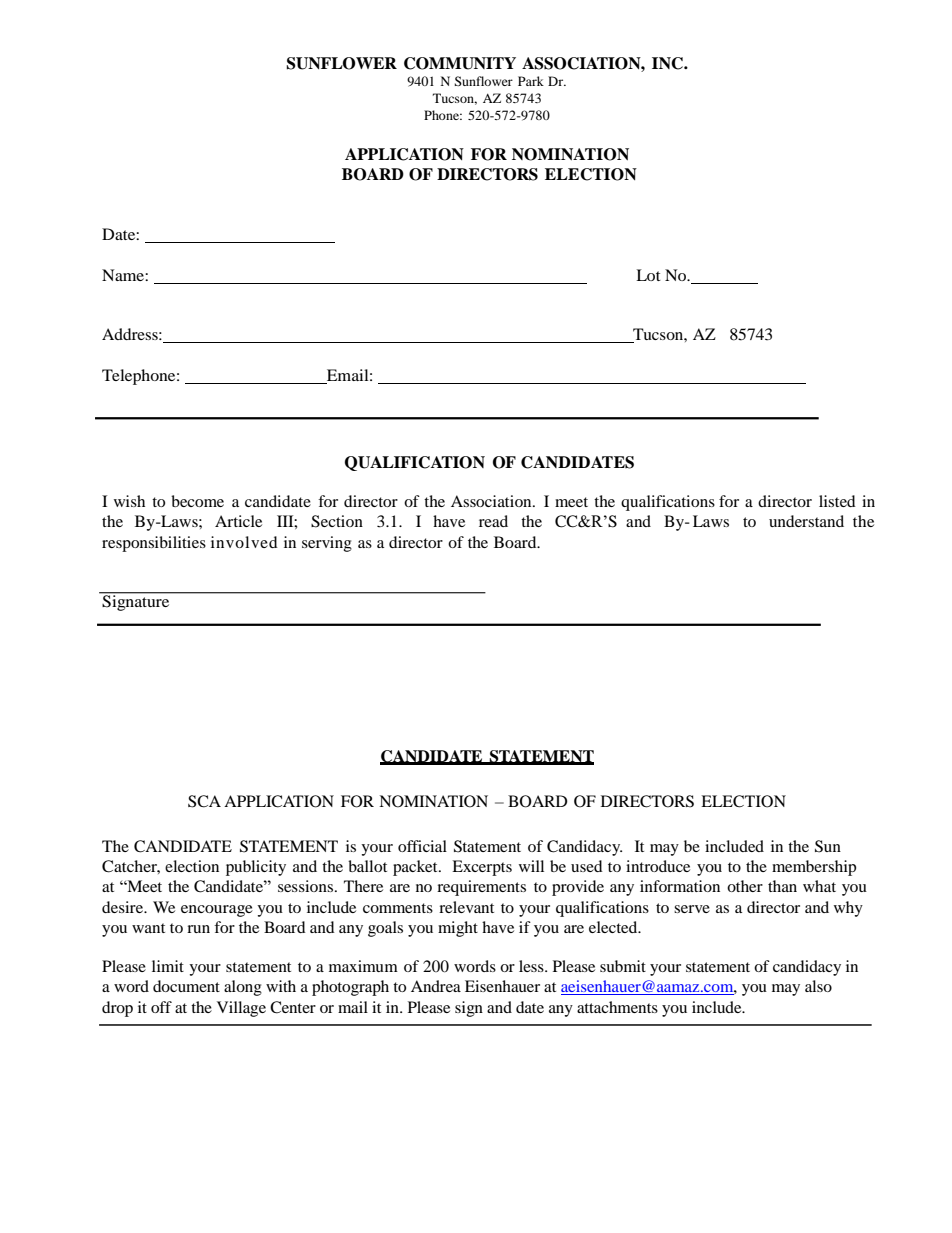 This image has height=1233, width=952. I want to click on Andrea, so click(436, 986).
